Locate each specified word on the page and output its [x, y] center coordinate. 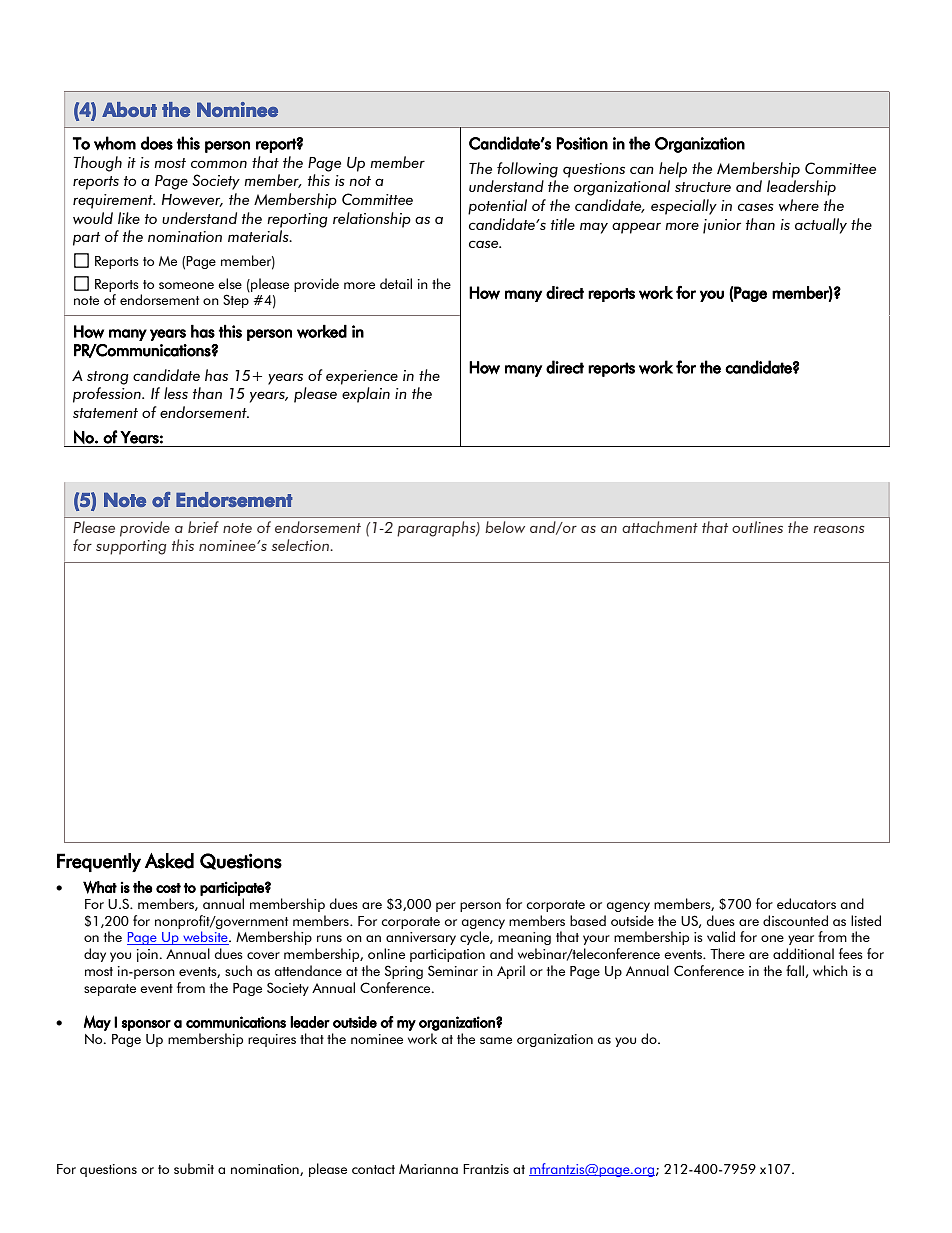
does [157, 143]
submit [194, 1168]
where [799, 205]
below [505, 527]
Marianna [428, 1169]
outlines [757, 527]
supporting [131, 547]
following [527, 170]
